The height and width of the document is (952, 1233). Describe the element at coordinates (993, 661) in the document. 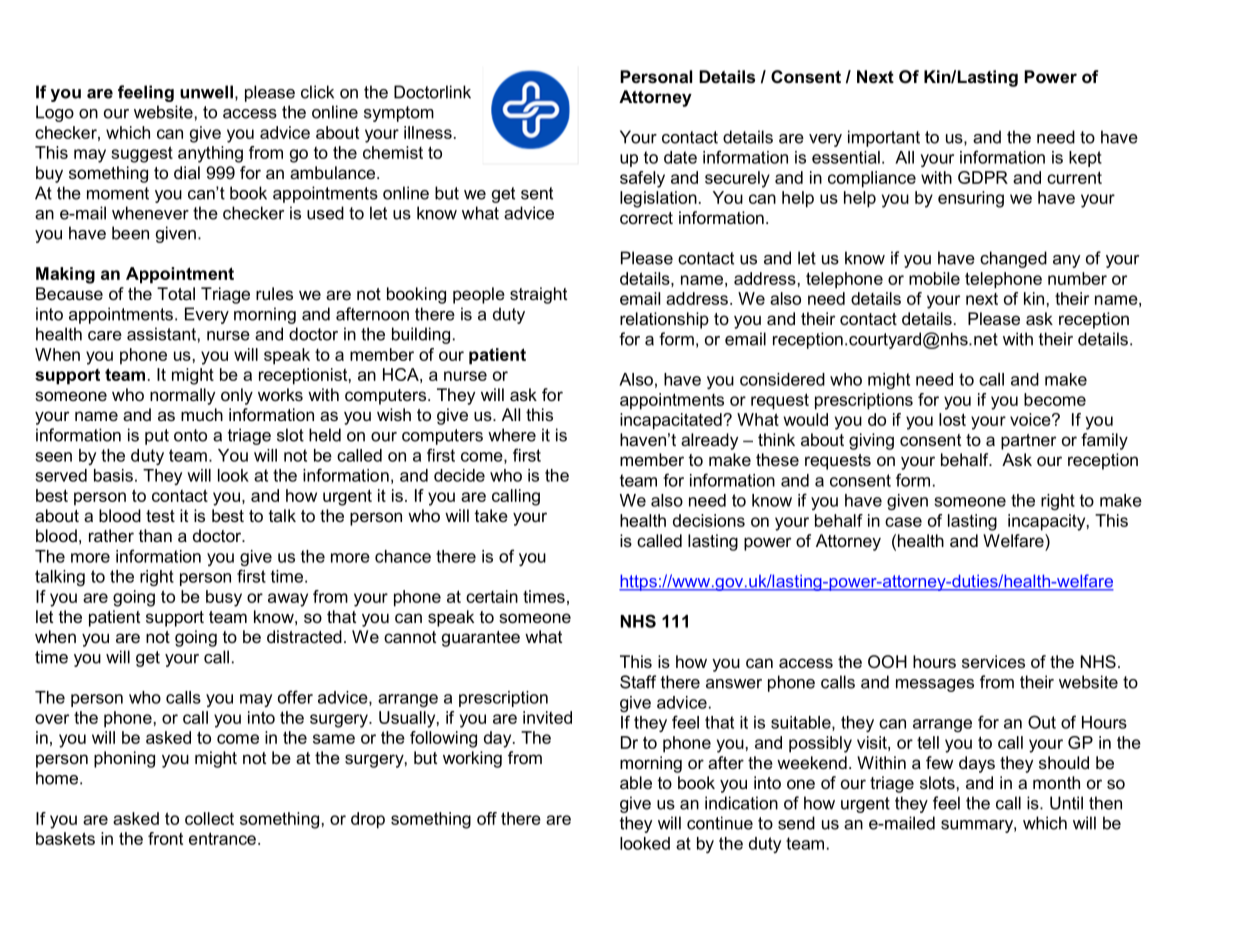

I see `services` at that location.
